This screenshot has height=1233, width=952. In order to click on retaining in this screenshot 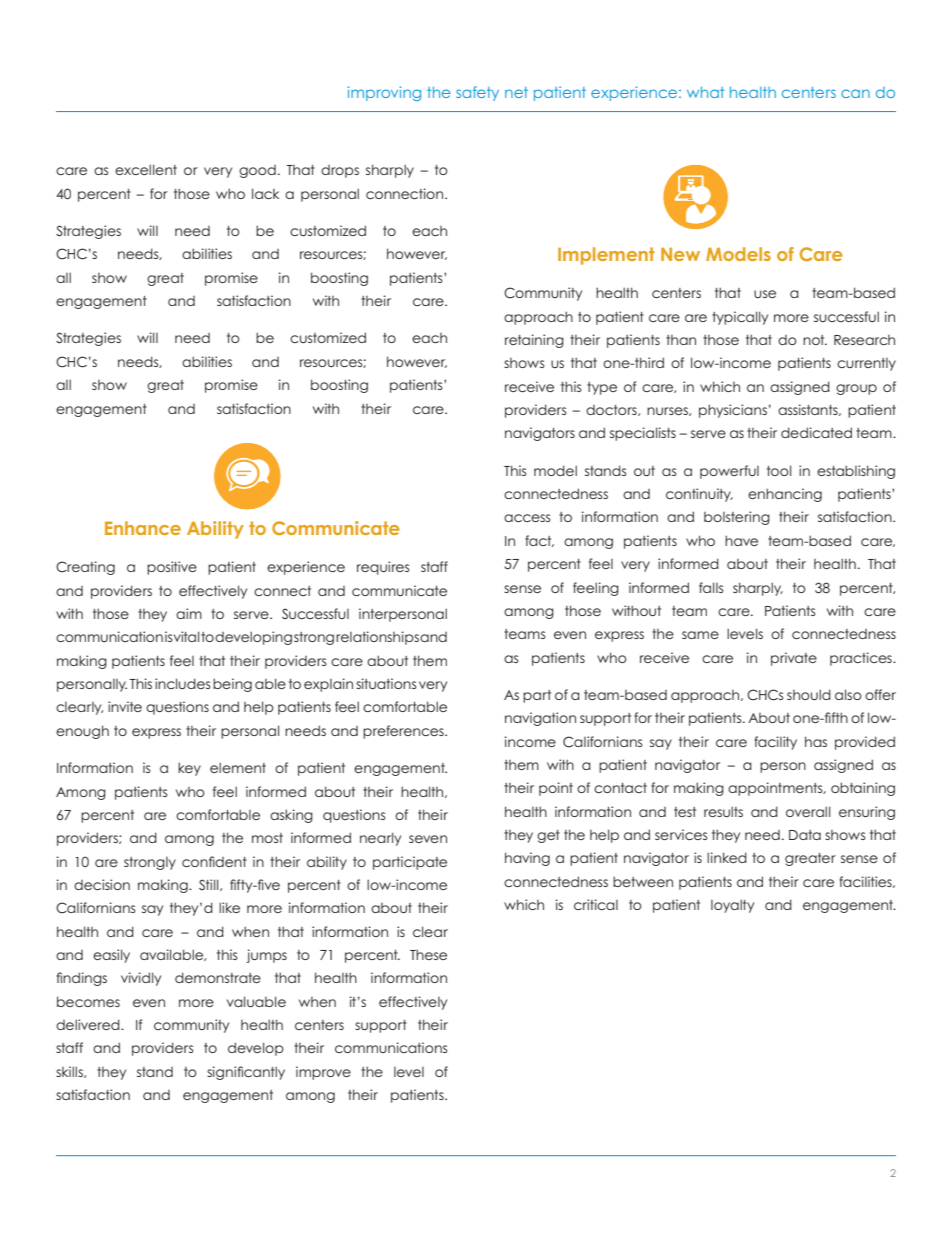, I will do `click(534, 341)`.
